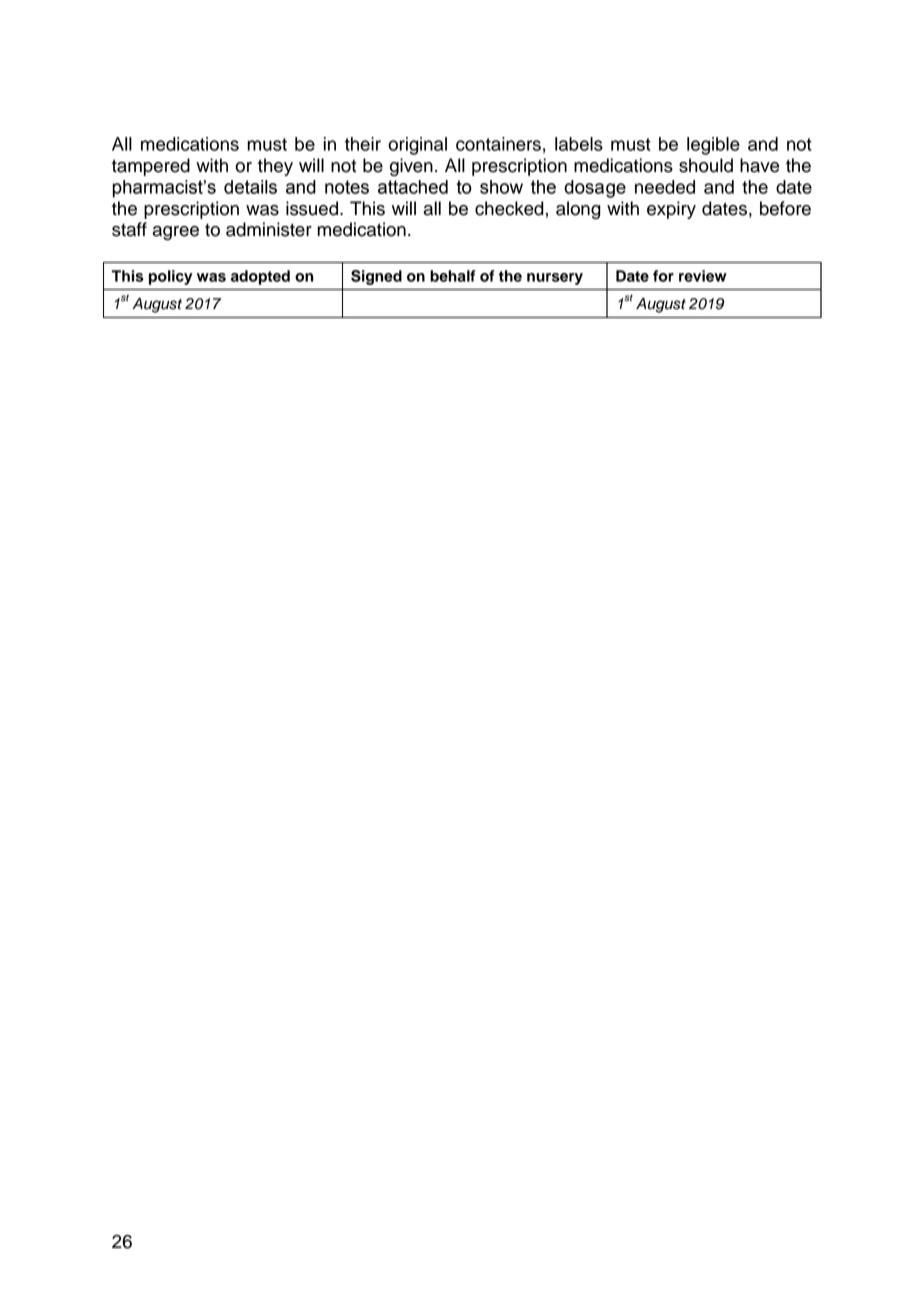 The width and height of the page is (924, 1308). What do you see at coordinates (417, 146) in the page?
I see `original` at bounding box center [417, 146].
